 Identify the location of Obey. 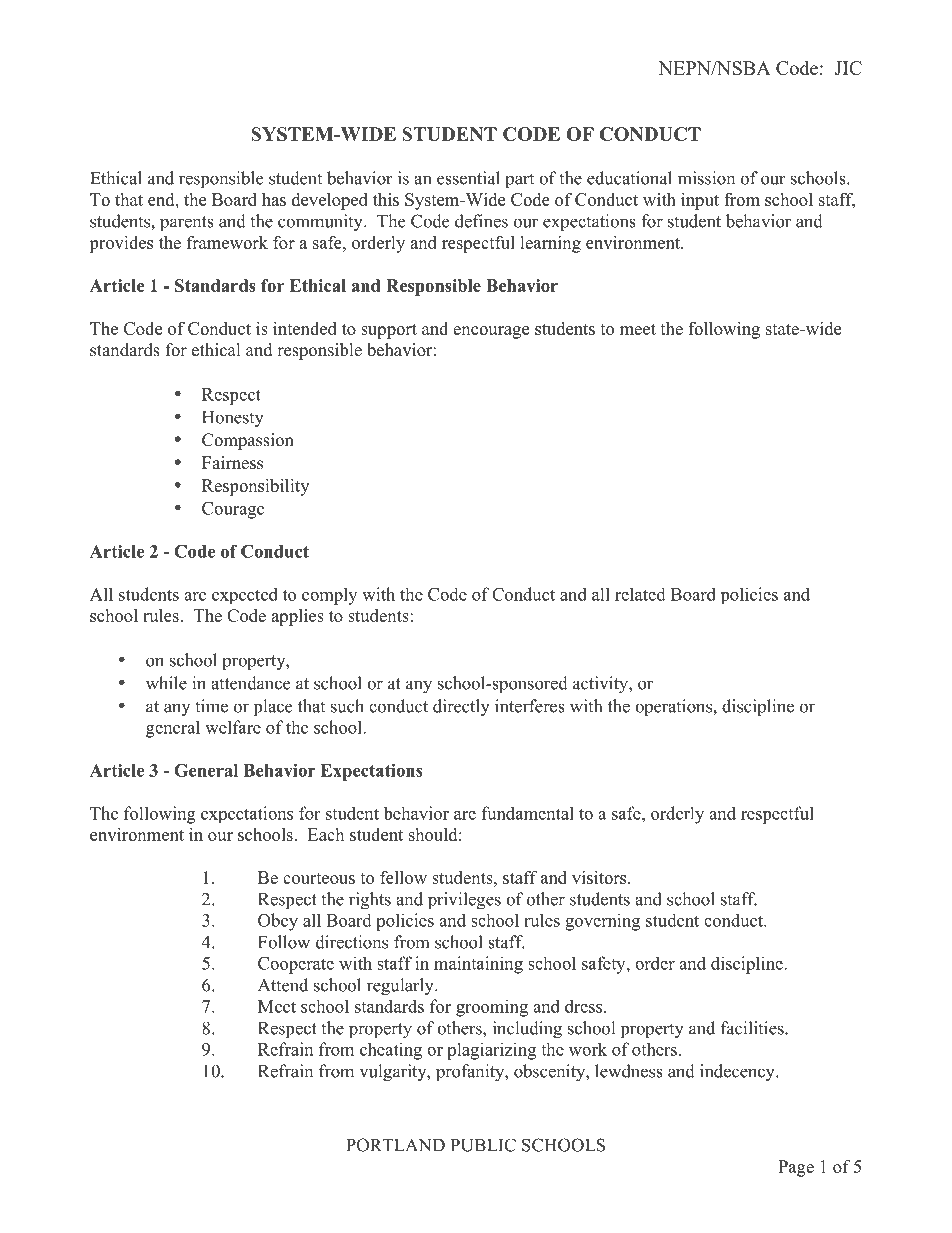
(278, 922).
